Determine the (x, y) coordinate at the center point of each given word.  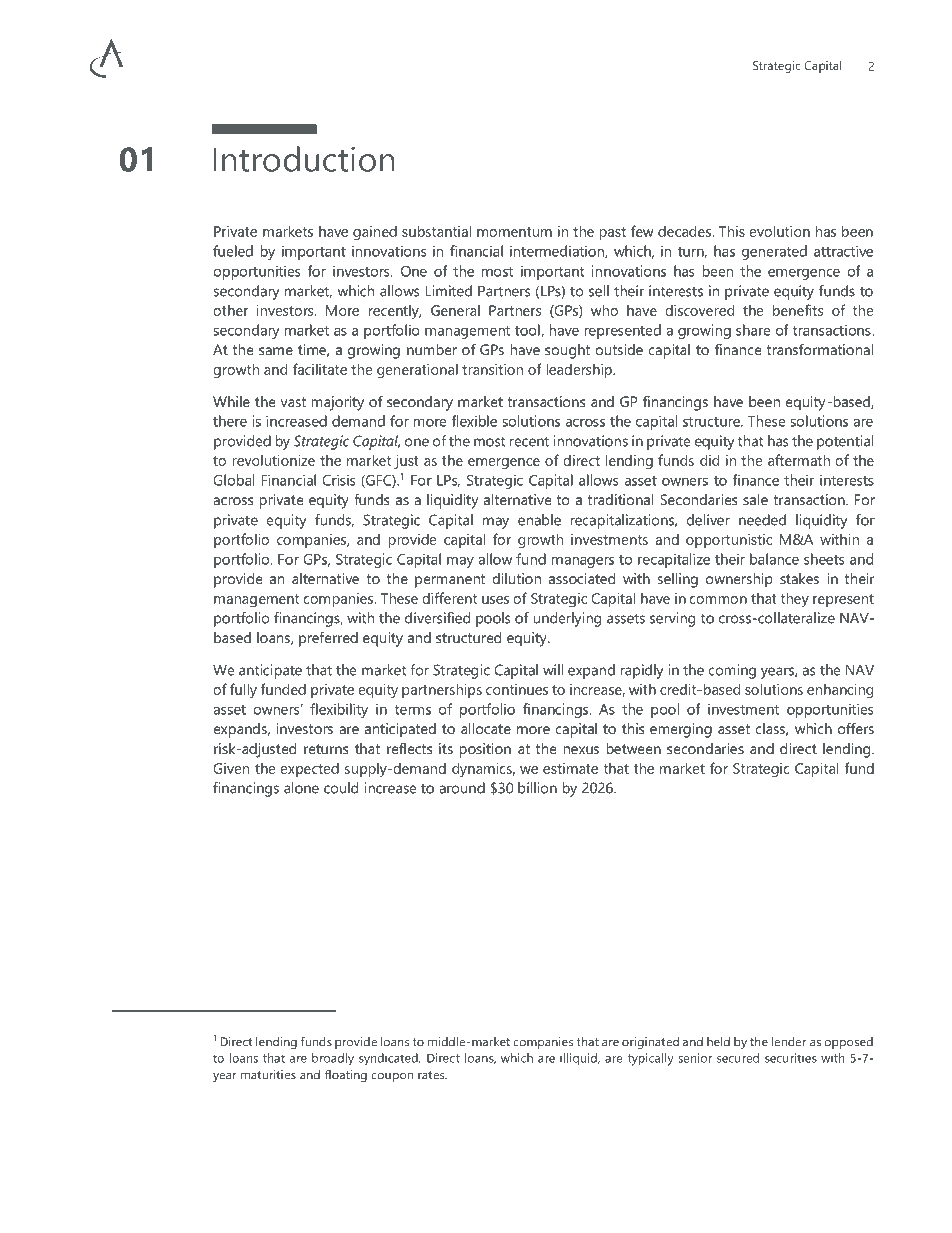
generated (774, 252)
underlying (567, 619)
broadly (333, 1059)
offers (856, 728)
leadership (580, 370)
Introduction (304, 159)
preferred (328, 639)
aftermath (799, 460)
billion (537, 788)
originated (650, 1043)
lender (789, 1042)
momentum (514, 232)
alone (301, 788)
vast (293, 402)
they (795, 600)
